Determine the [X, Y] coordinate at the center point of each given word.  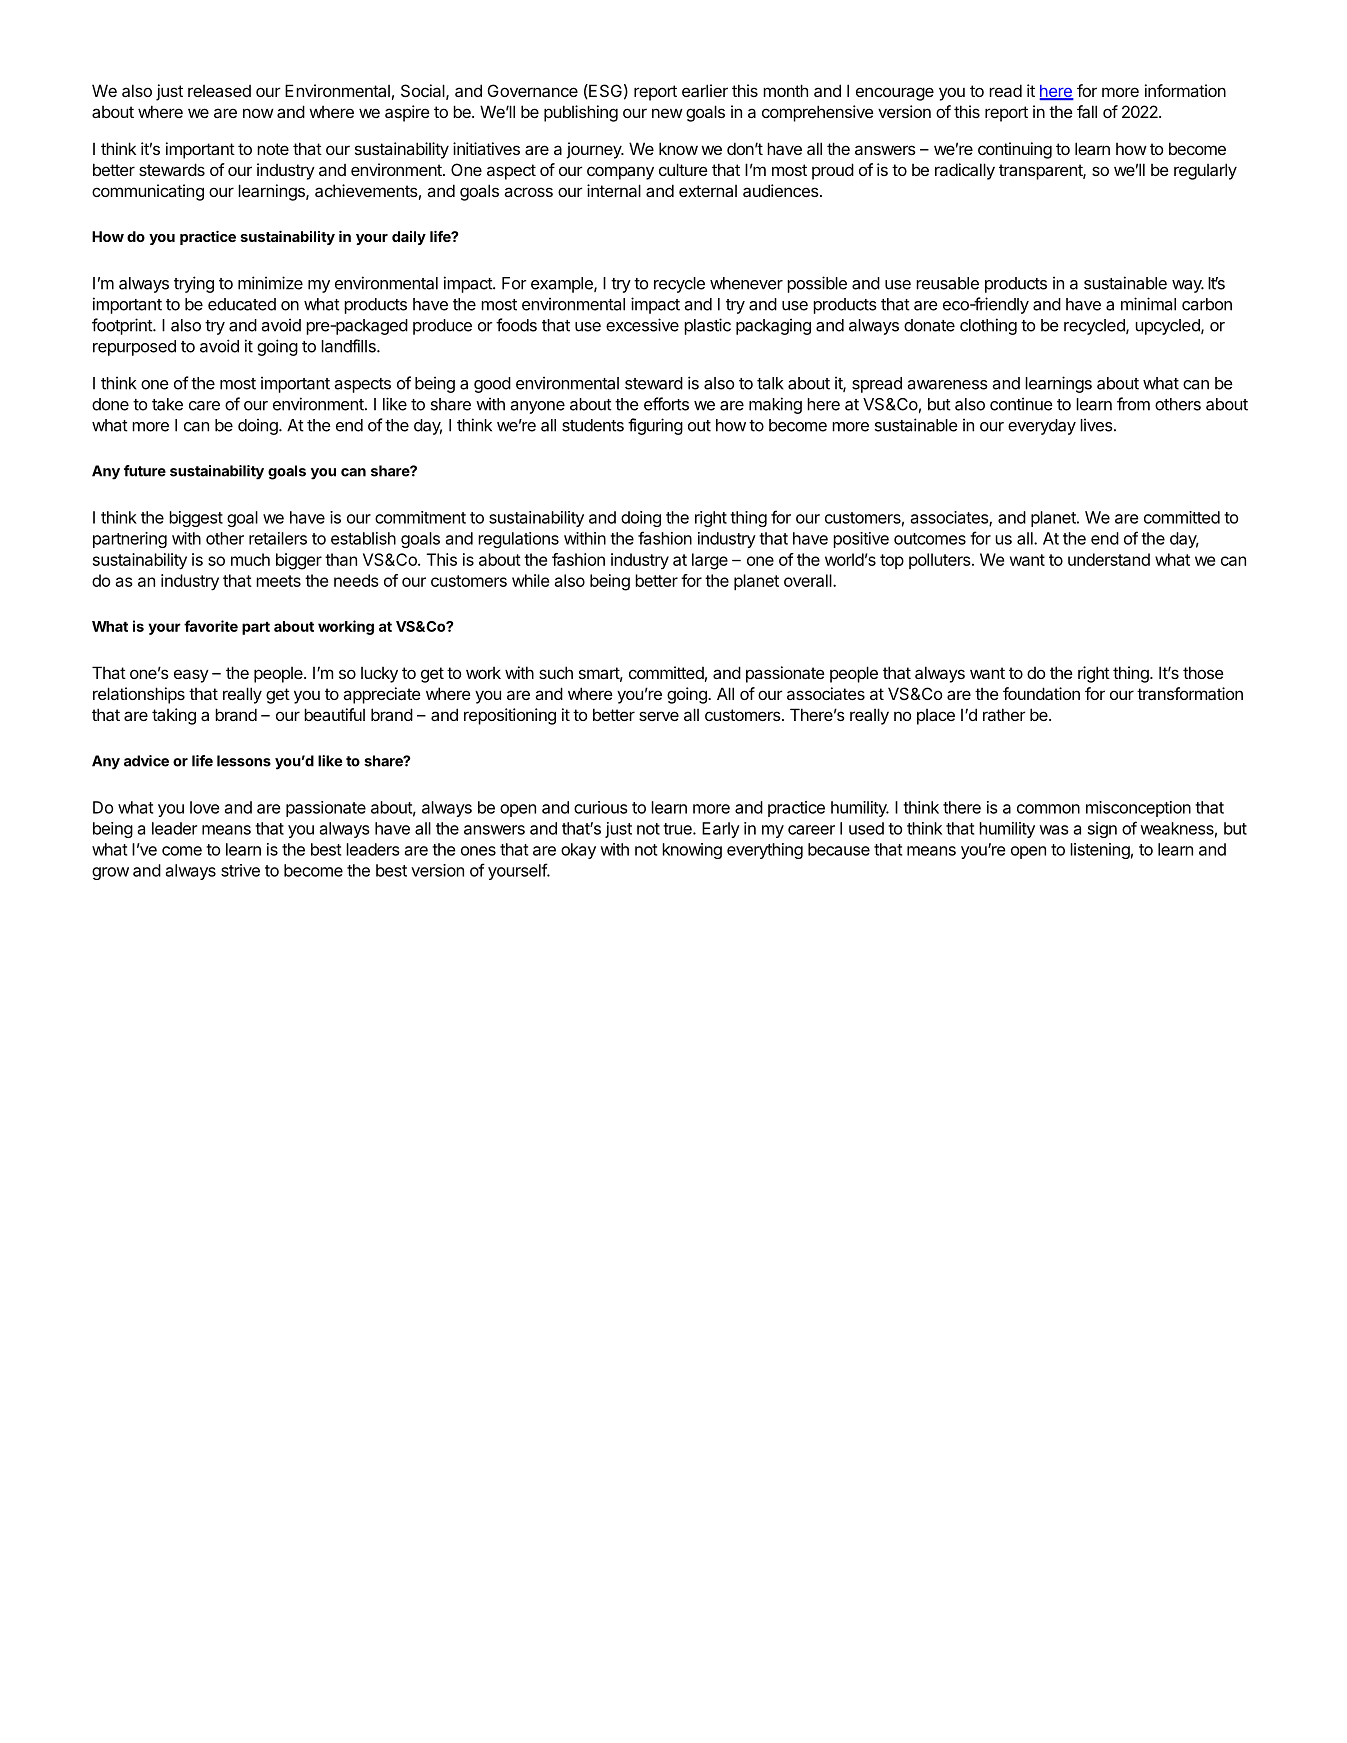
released [219, 91]
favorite [211, 626]
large [710, 561]
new [667, 113]
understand [1109, 559]
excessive [642, 325]
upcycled [1168, 327]
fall [1087, 111]
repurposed [134, 348]
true [678, 829]
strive [240, 870]
